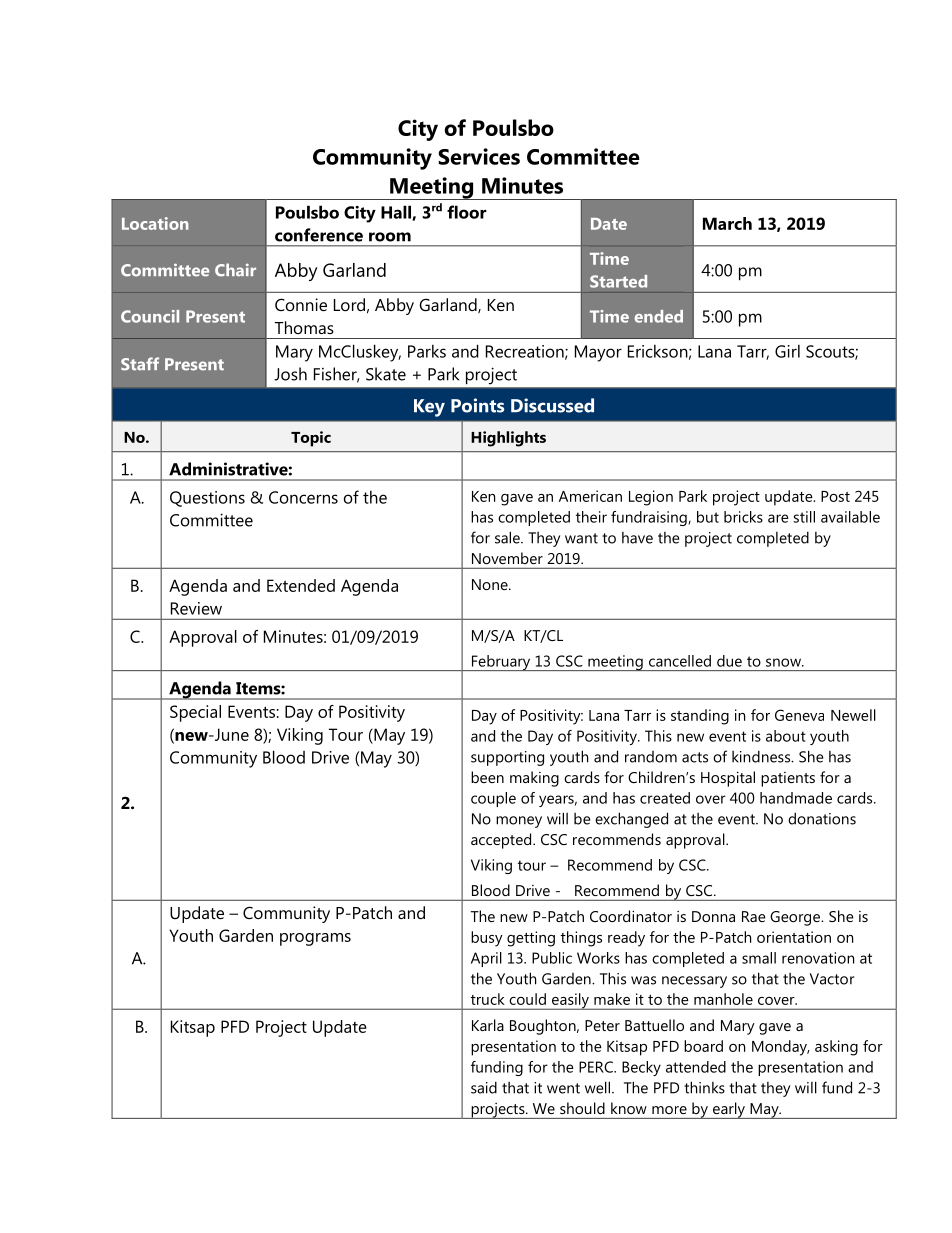  Describe the element at coordinates (531, 939) in the screenshot. I see `getting` at that location.
